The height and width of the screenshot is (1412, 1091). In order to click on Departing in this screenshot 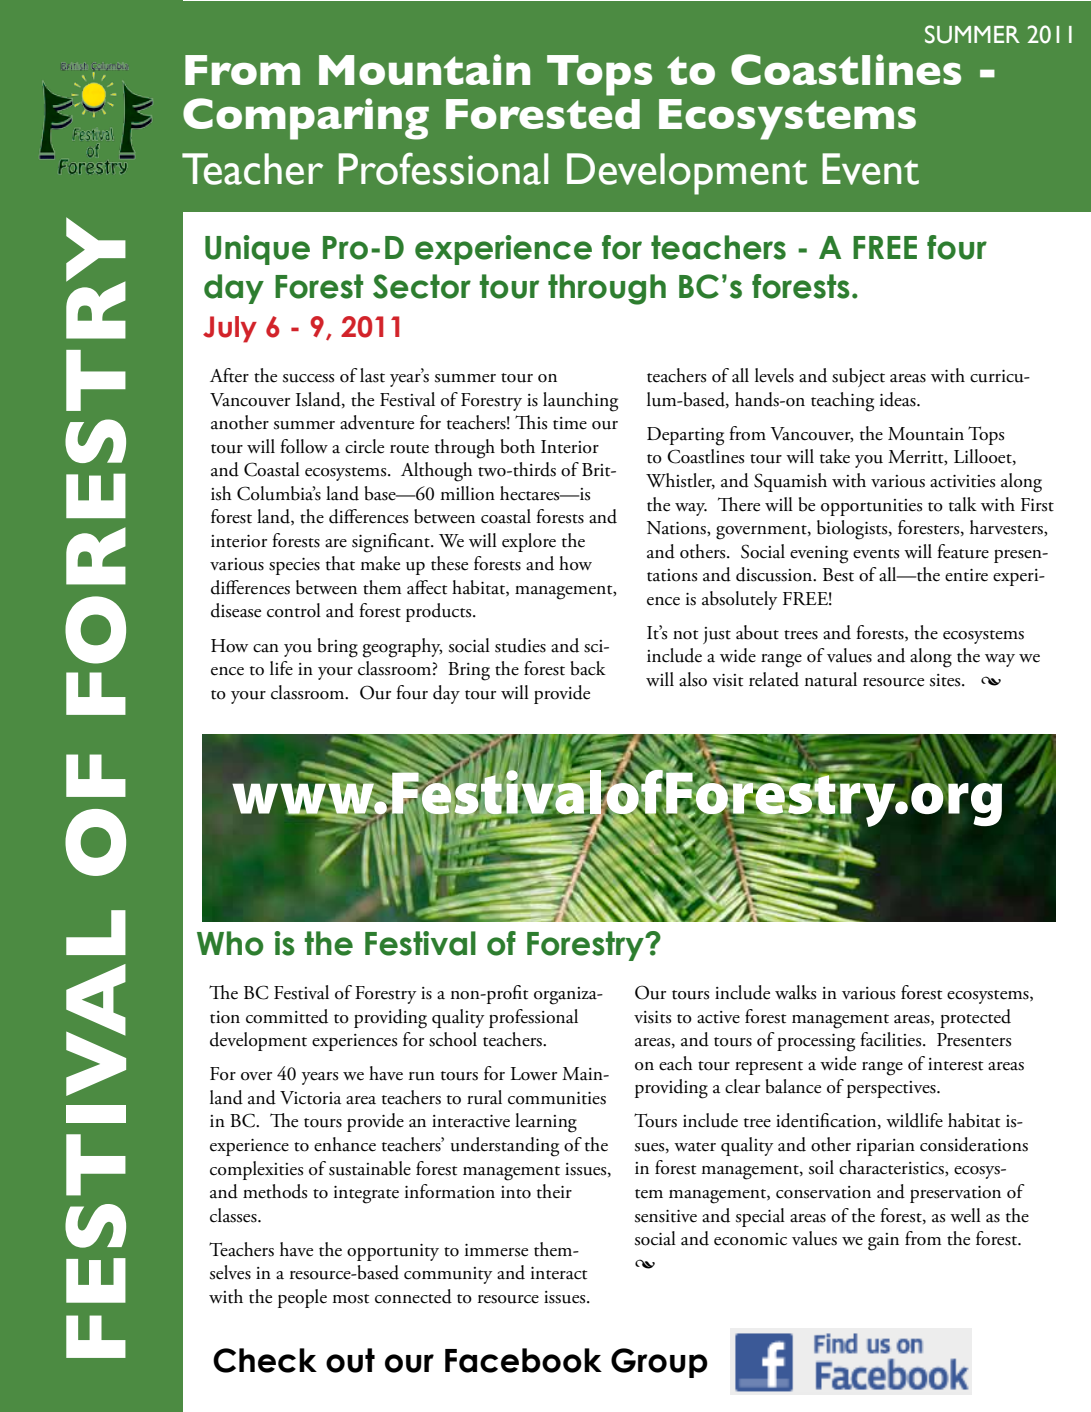, I will do `click(685, 436)`.
